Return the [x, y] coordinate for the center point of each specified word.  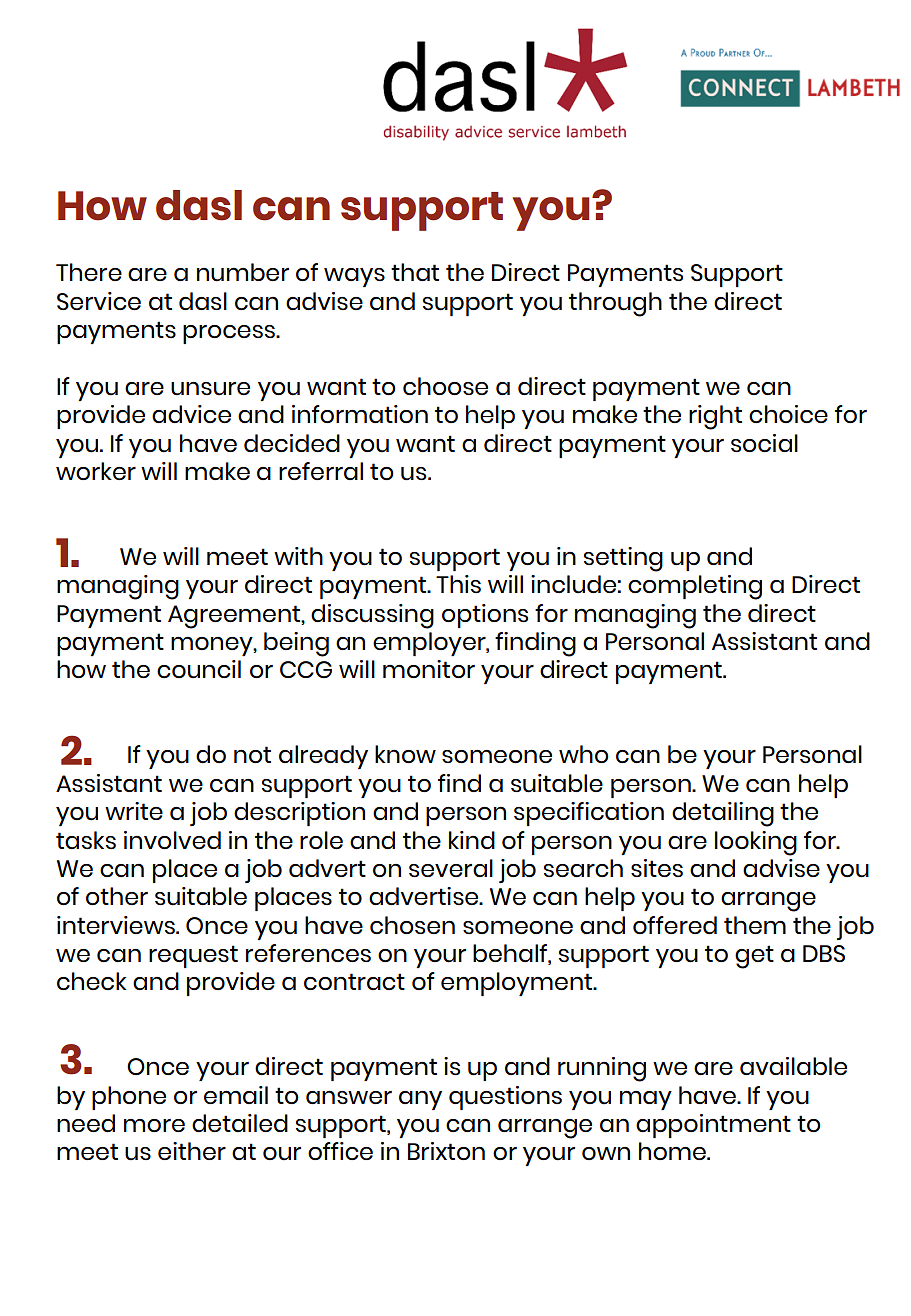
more [154, 1125]
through [615, 304]
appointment [713, 1126]
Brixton [446, 1151]
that [415, 272]
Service [99, 301]
